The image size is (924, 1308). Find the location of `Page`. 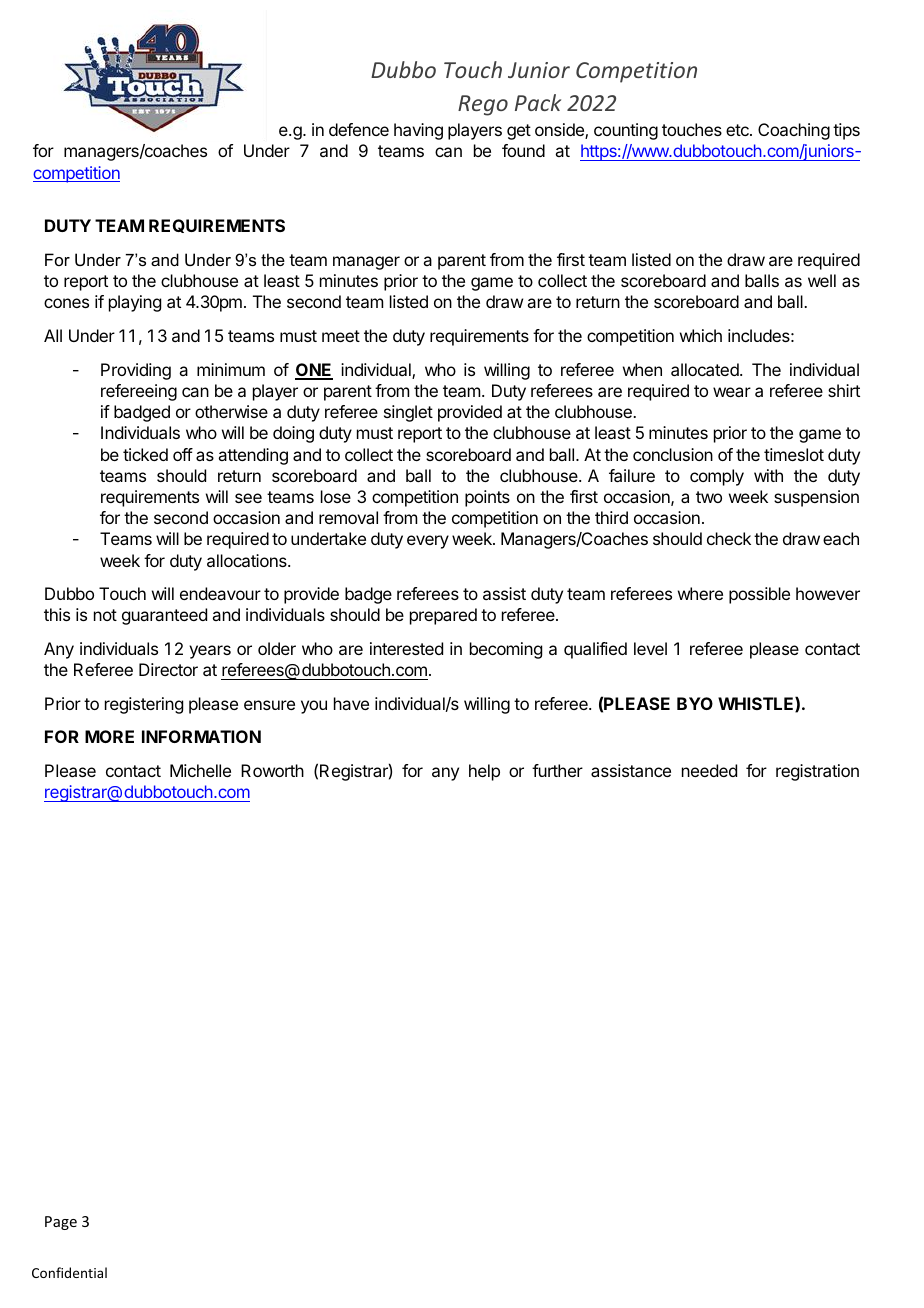

Page is located at coordinates (61, 1223).
